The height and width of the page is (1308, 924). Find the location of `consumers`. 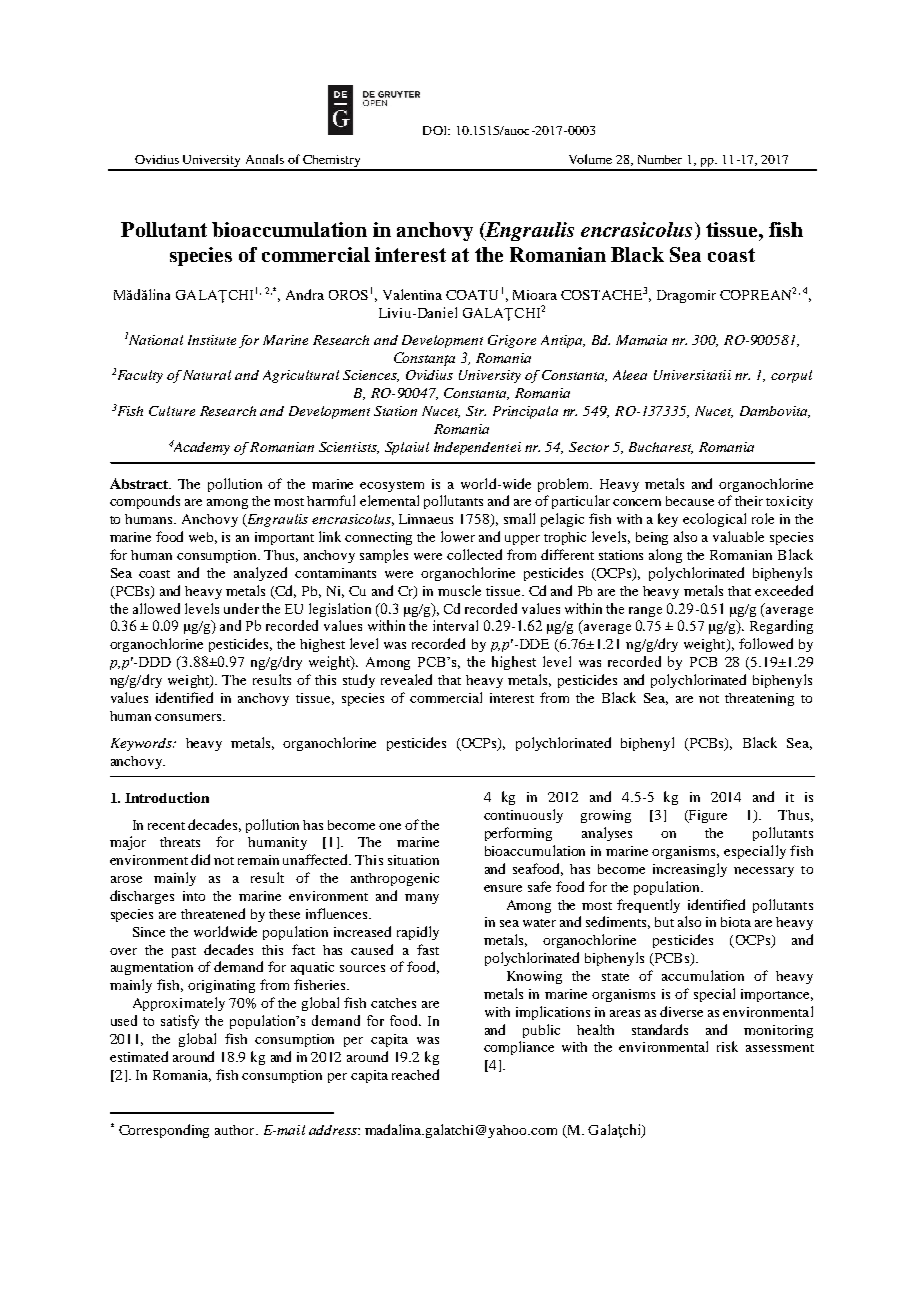

consumers is located at coordinates (189, 717).
